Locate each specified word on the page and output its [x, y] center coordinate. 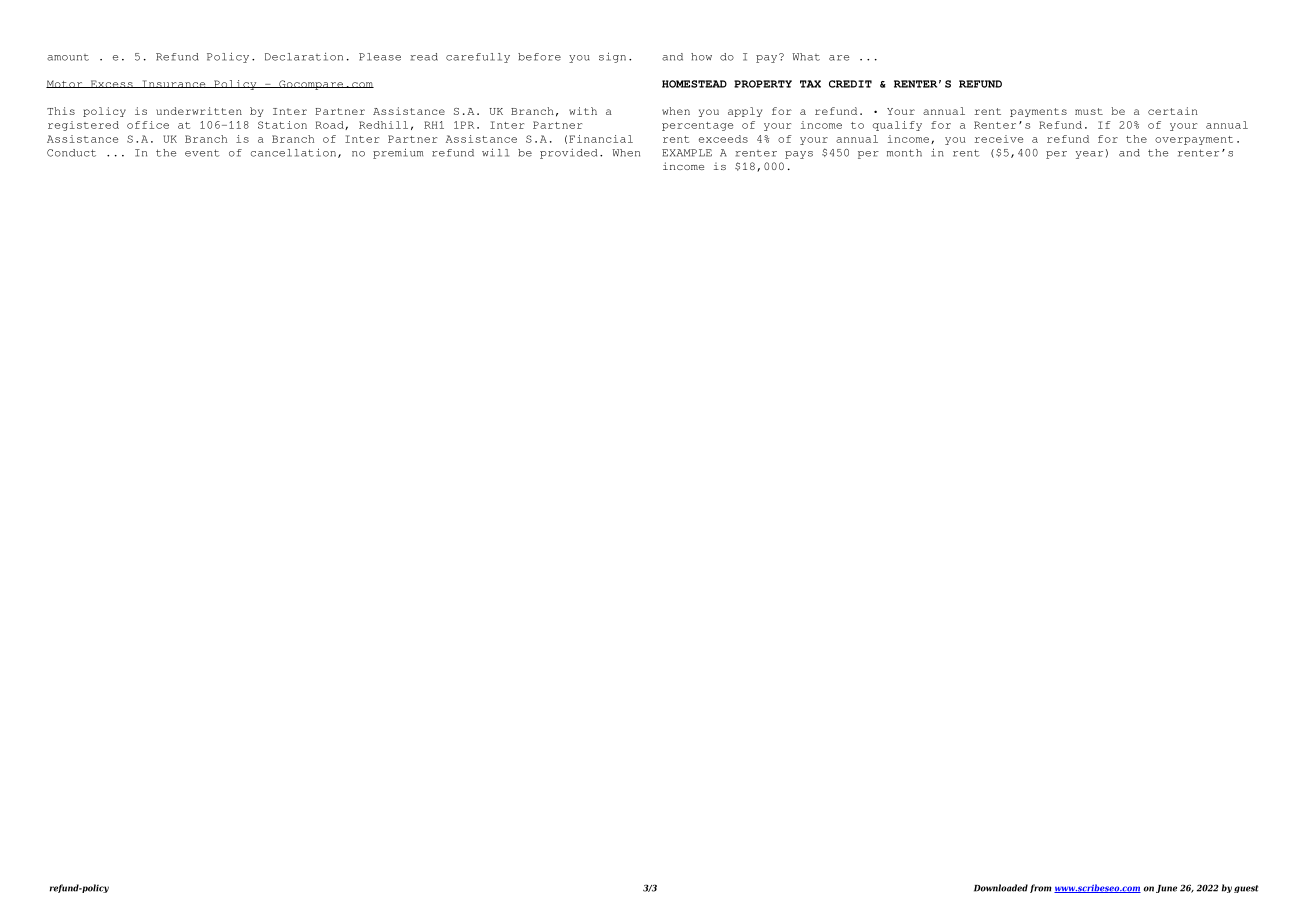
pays [799, 155]
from [1041, 888]
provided [568, 154]
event [202, 153]
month [904, 153]
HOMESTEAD [694, 84]
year [1089, 155]
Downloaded [1001, 888]
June [1166, 889]
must [1089, 111]
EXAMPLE [687, 153]
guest [1246, 889]
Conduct [71, 153]
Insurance [174, 84]
